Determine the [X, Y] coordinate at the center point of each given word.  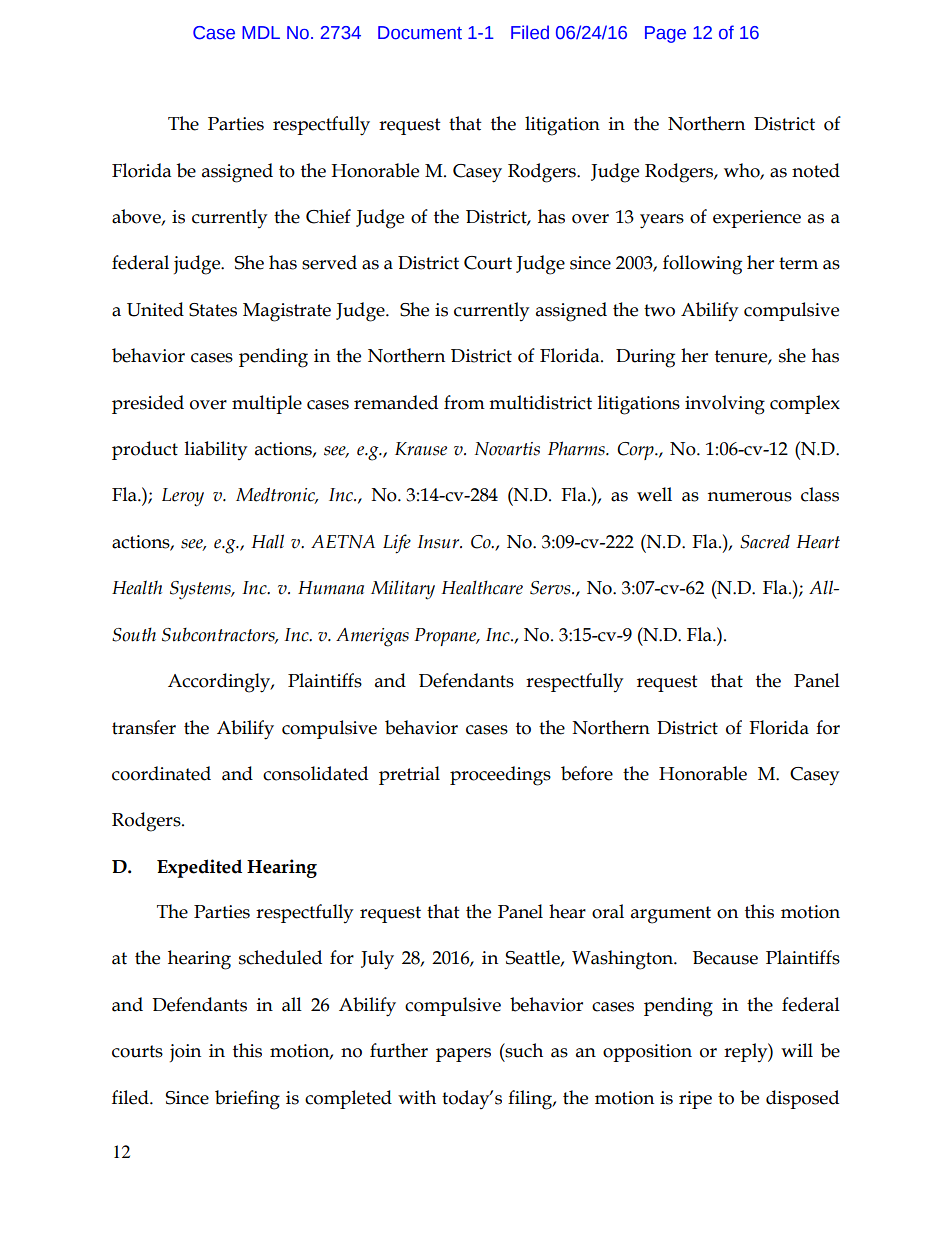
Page [665, 34]
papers [463, 1055]
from [464, 402]
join [185, 1053]
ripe [695, 1100]
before [587, 773]
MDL [261, 32]
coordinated [161, 773]
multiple [267, 404]
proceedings [500, 776]
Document [420, 33]
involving [725, 405]
